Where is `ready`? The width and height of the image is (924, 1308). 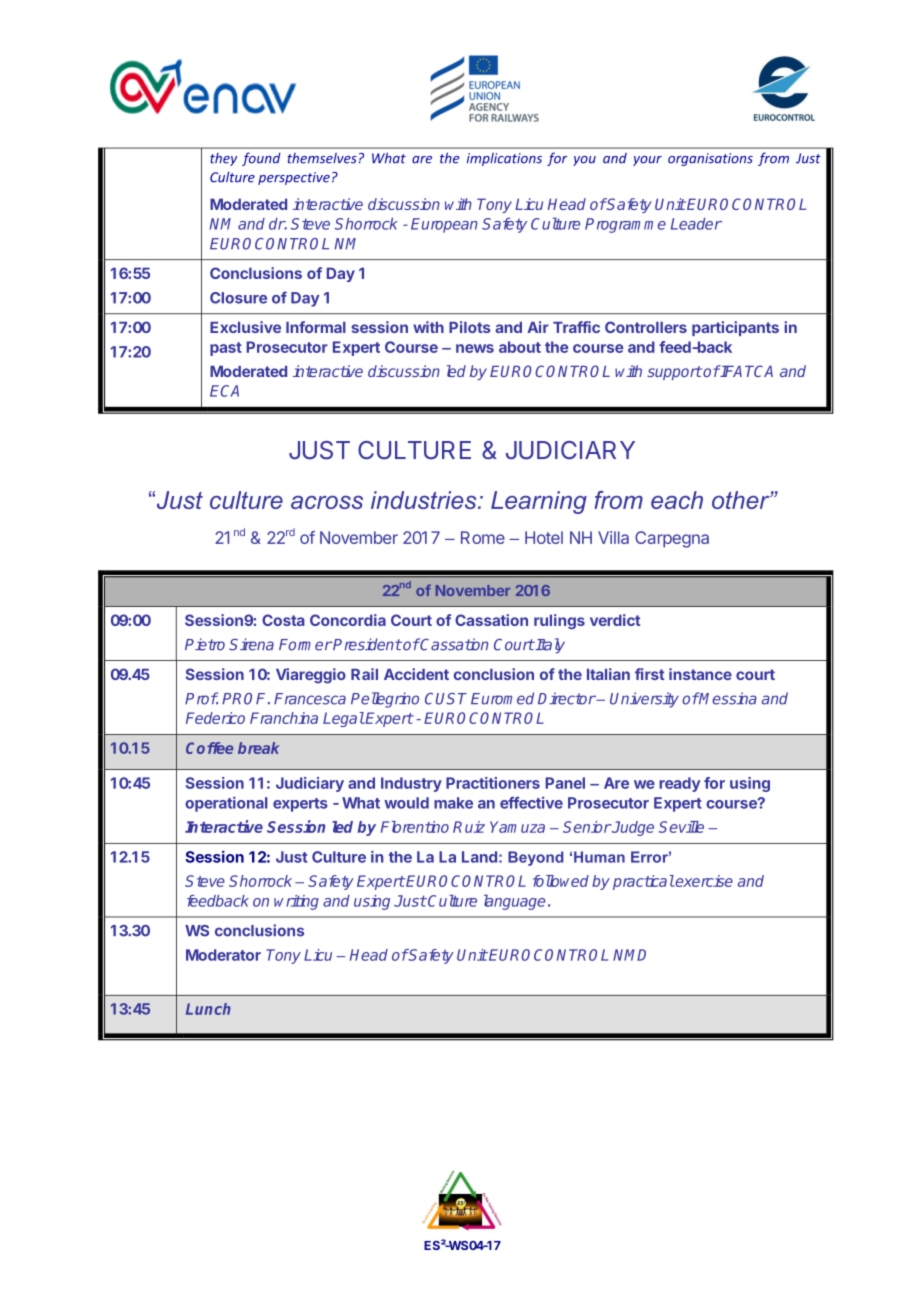 ready is located at coordinates (679, 784).
